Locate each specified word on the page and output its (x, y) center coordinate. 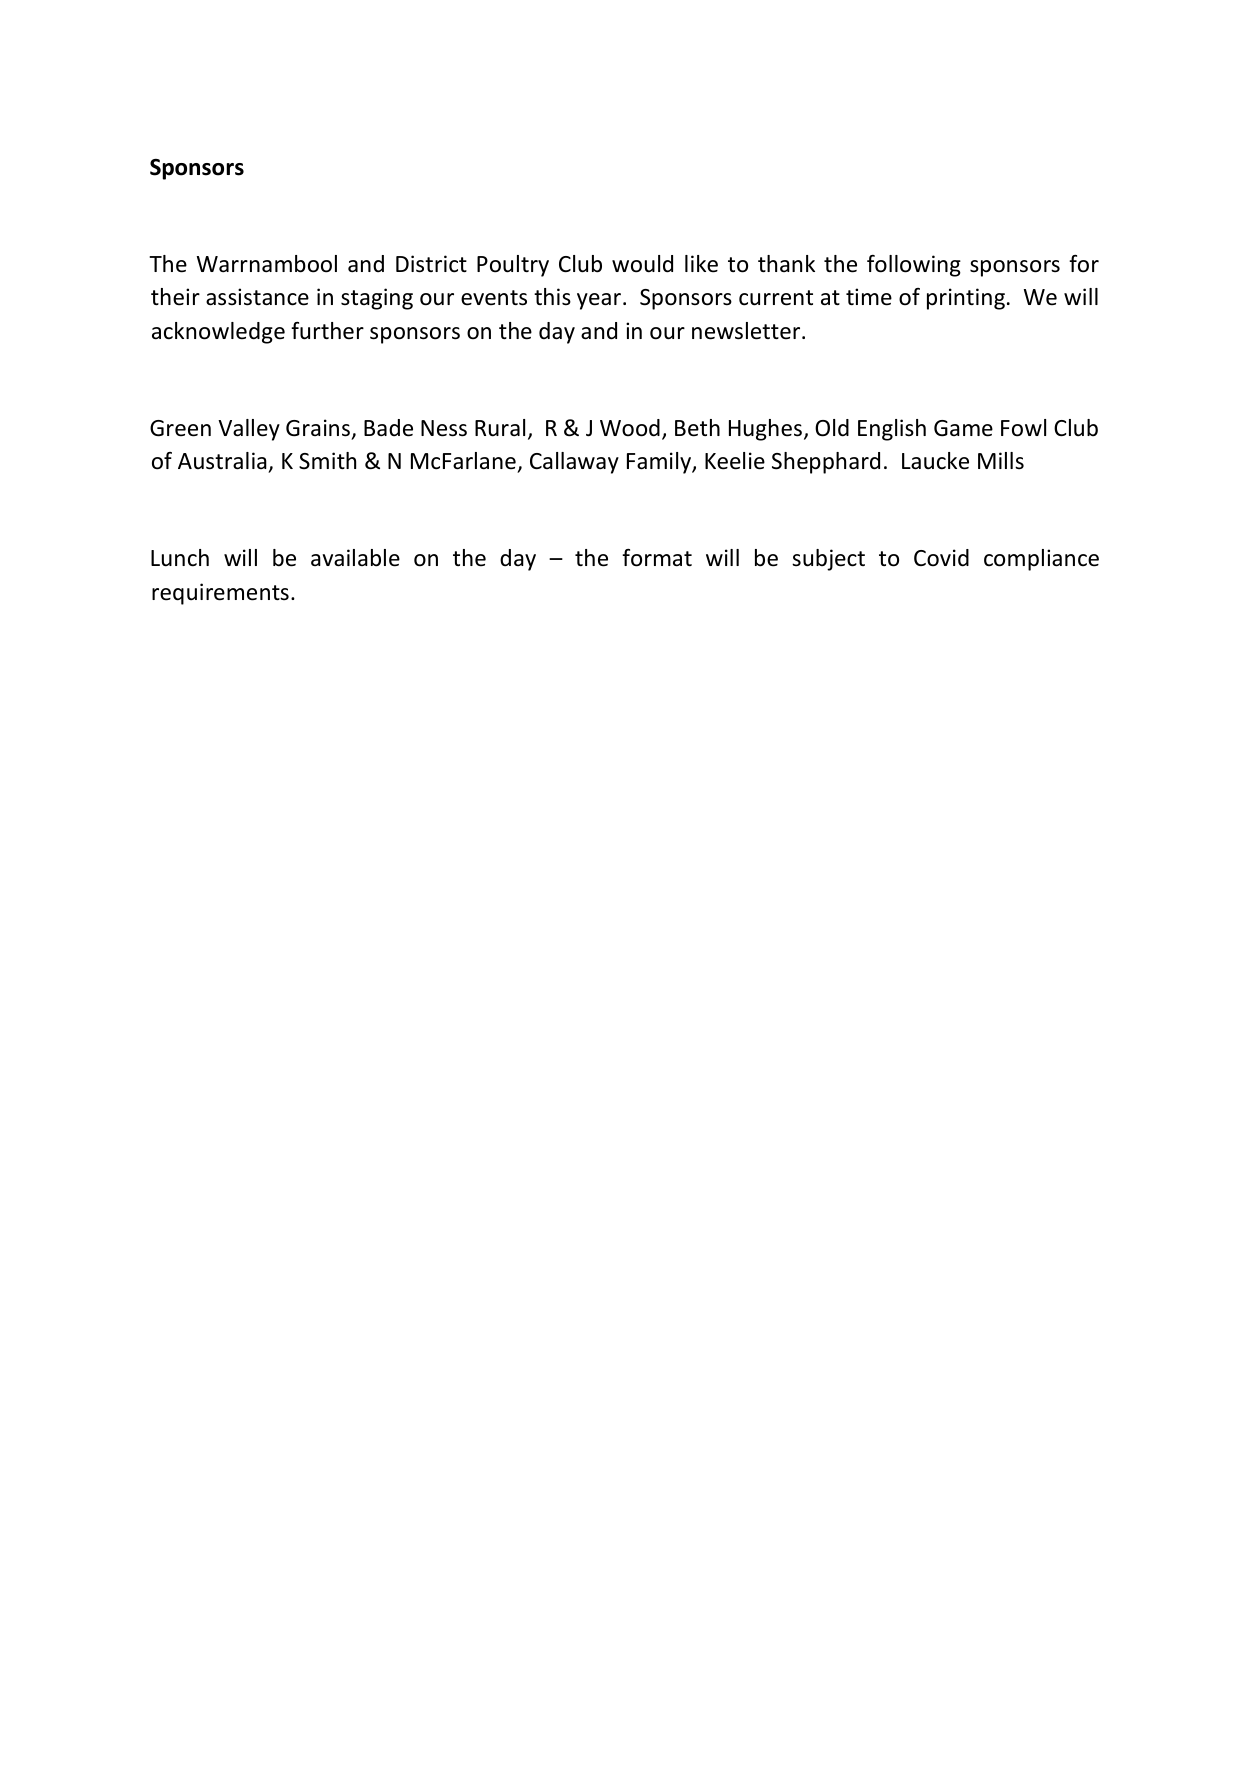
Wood (630, 428)
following (914, 266)
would (642, 264)
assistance (257, 297)
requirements (220, 594)
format (657, 558)
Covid (941, 558)
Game (963, 428)
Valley (249, 430)
